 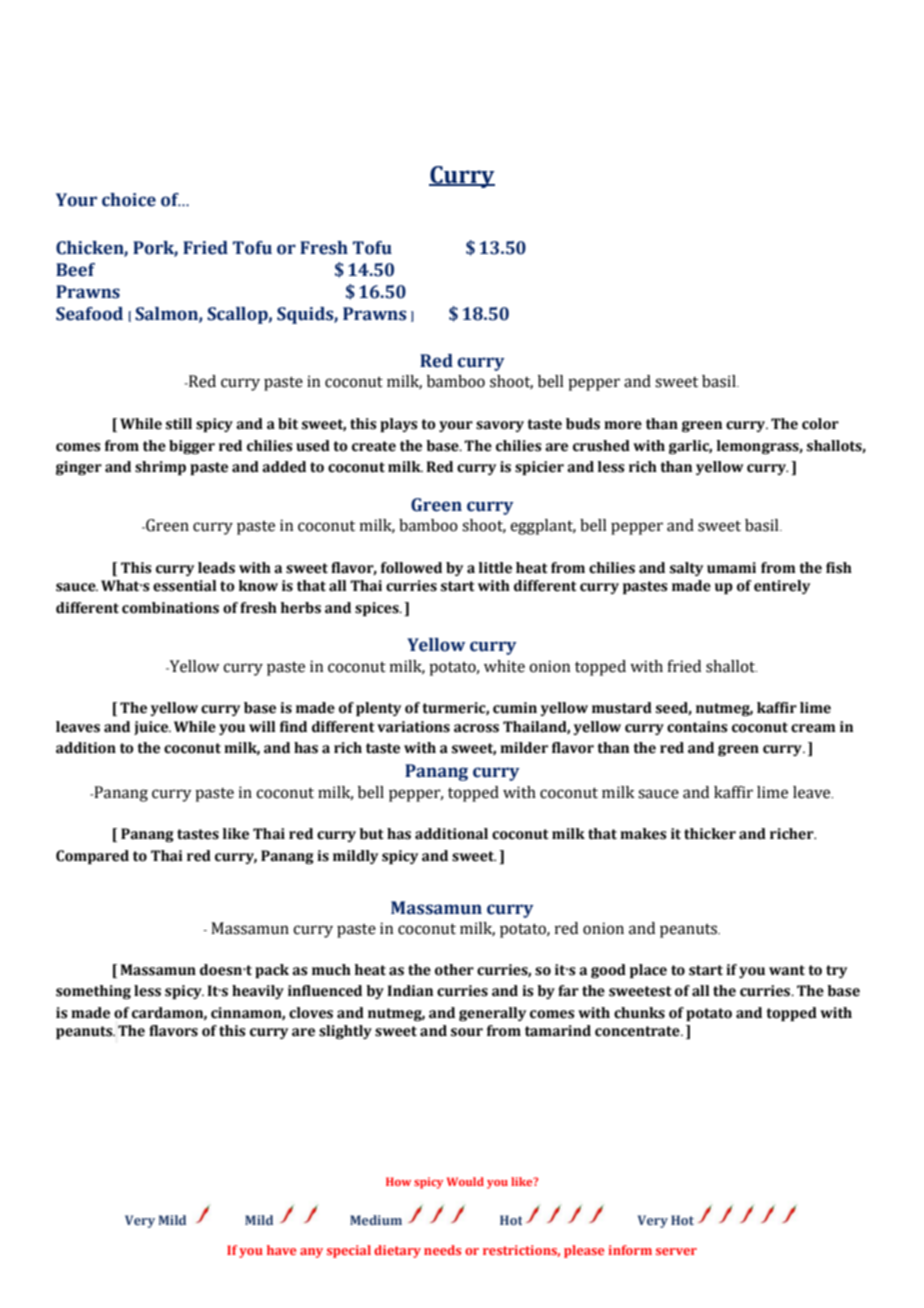 I want to click on choice, so click(x=129, y=200).
